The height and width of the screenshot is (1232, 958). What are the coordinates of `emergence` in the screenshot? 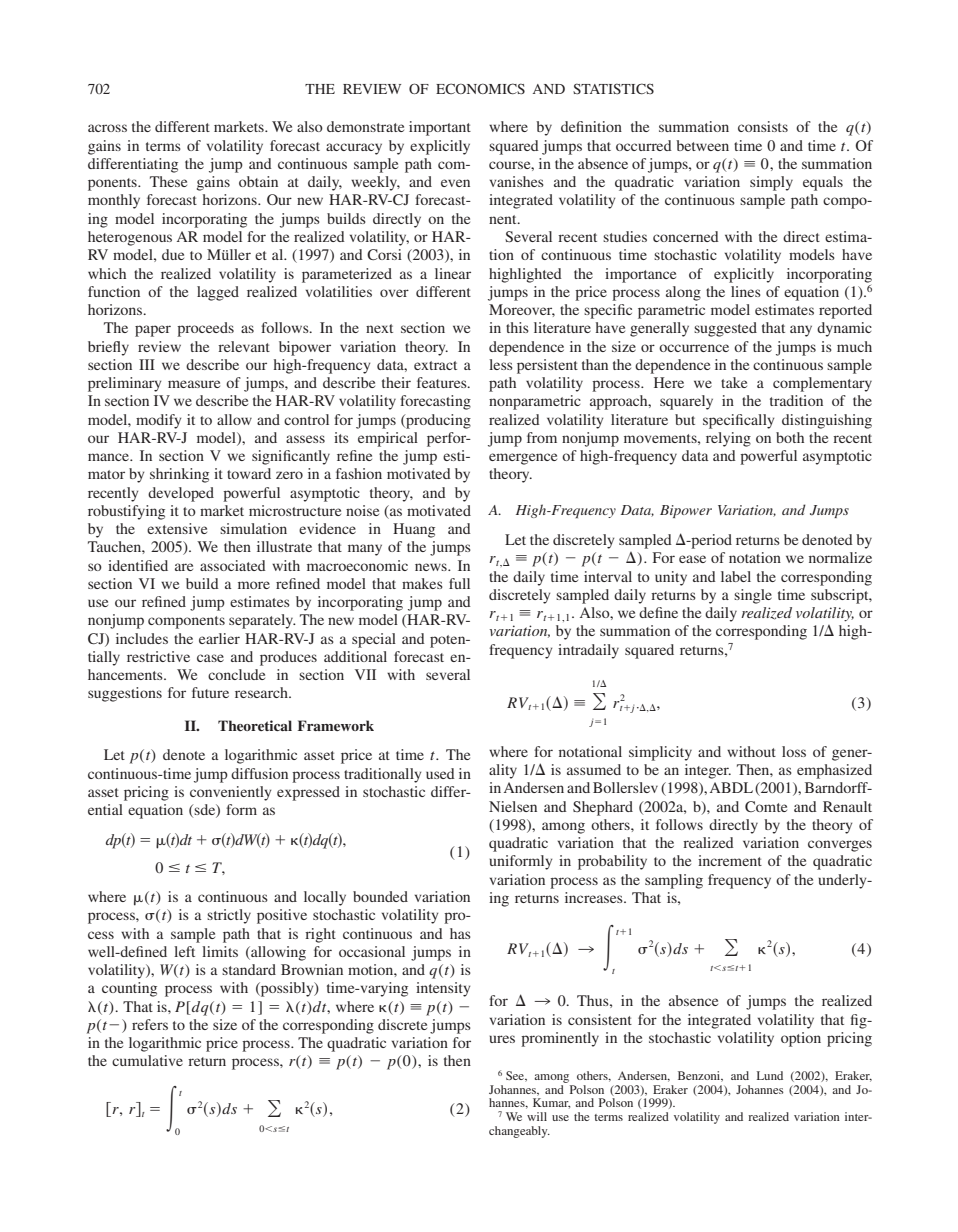 It's located at (523, 459).
